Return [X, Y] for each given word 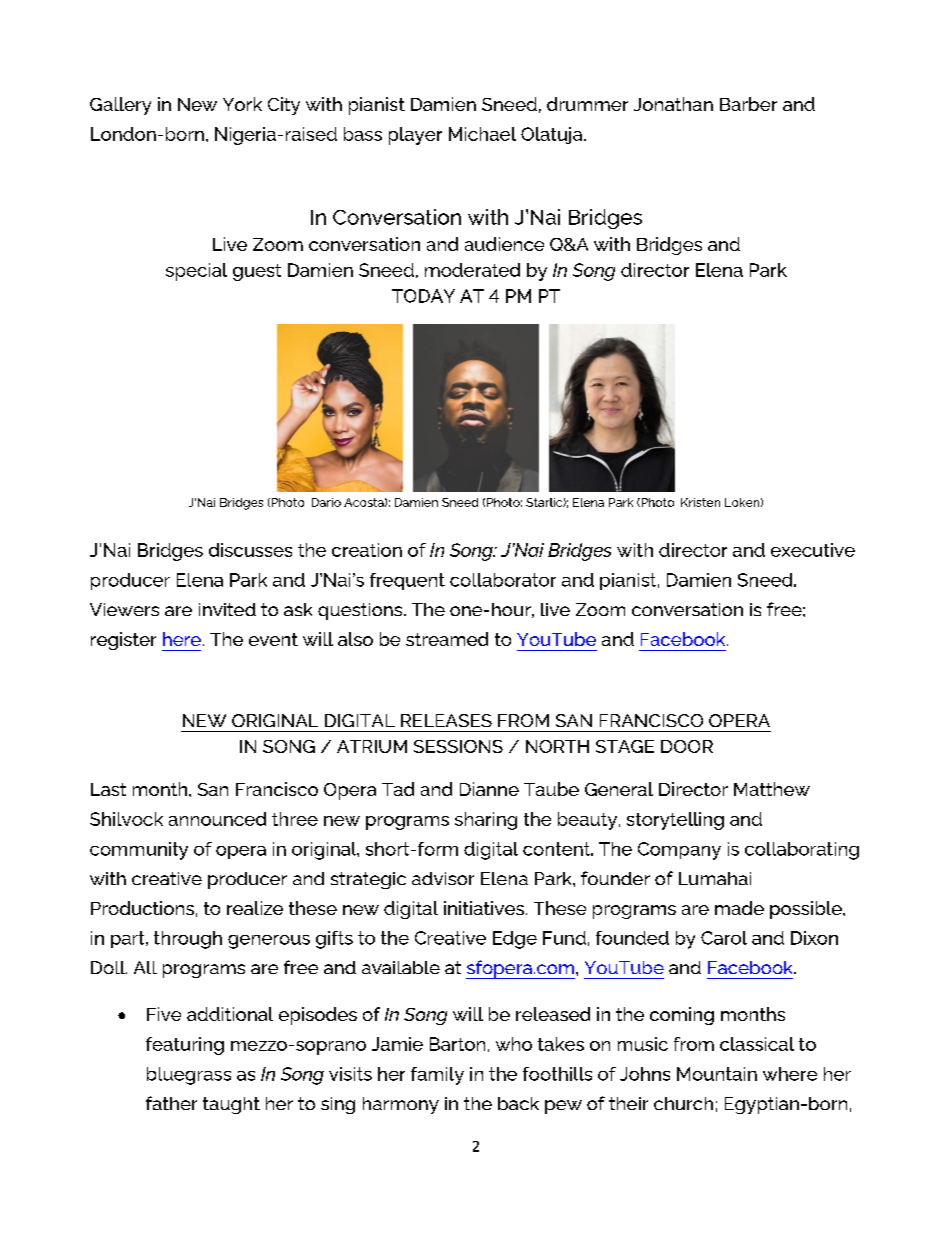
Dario [326, 502]
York [242, 104]
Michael [482, 134]
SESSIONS [458, 746]
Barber [748, 104]
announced [217, 819]
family [437, 1076]
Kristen [700, 502]
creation [367, 550]
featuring [185, 1046]
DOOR [687, 746]
